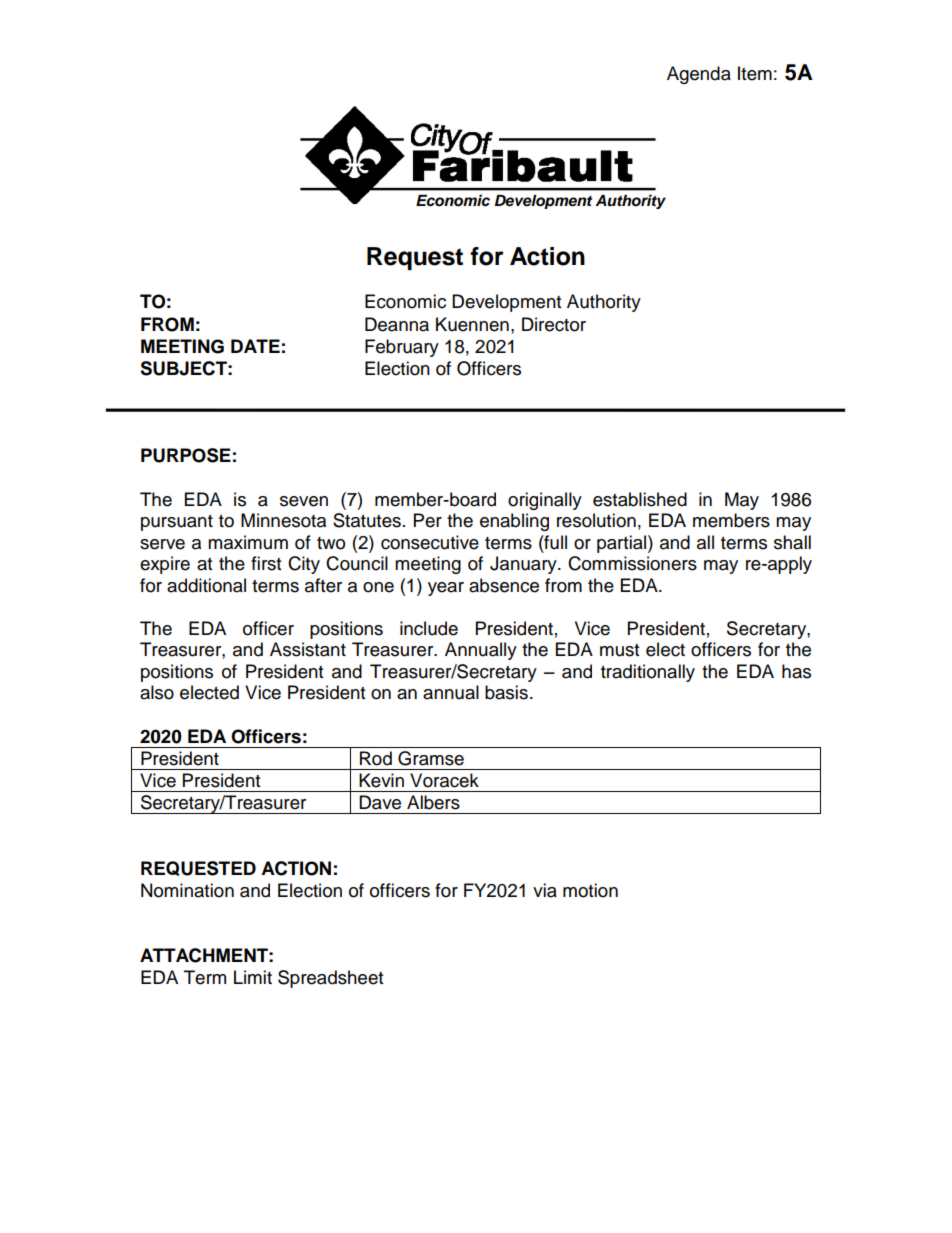 The width and height of the page is (952, 1233). I want to click on basis, so click(506, 692).
